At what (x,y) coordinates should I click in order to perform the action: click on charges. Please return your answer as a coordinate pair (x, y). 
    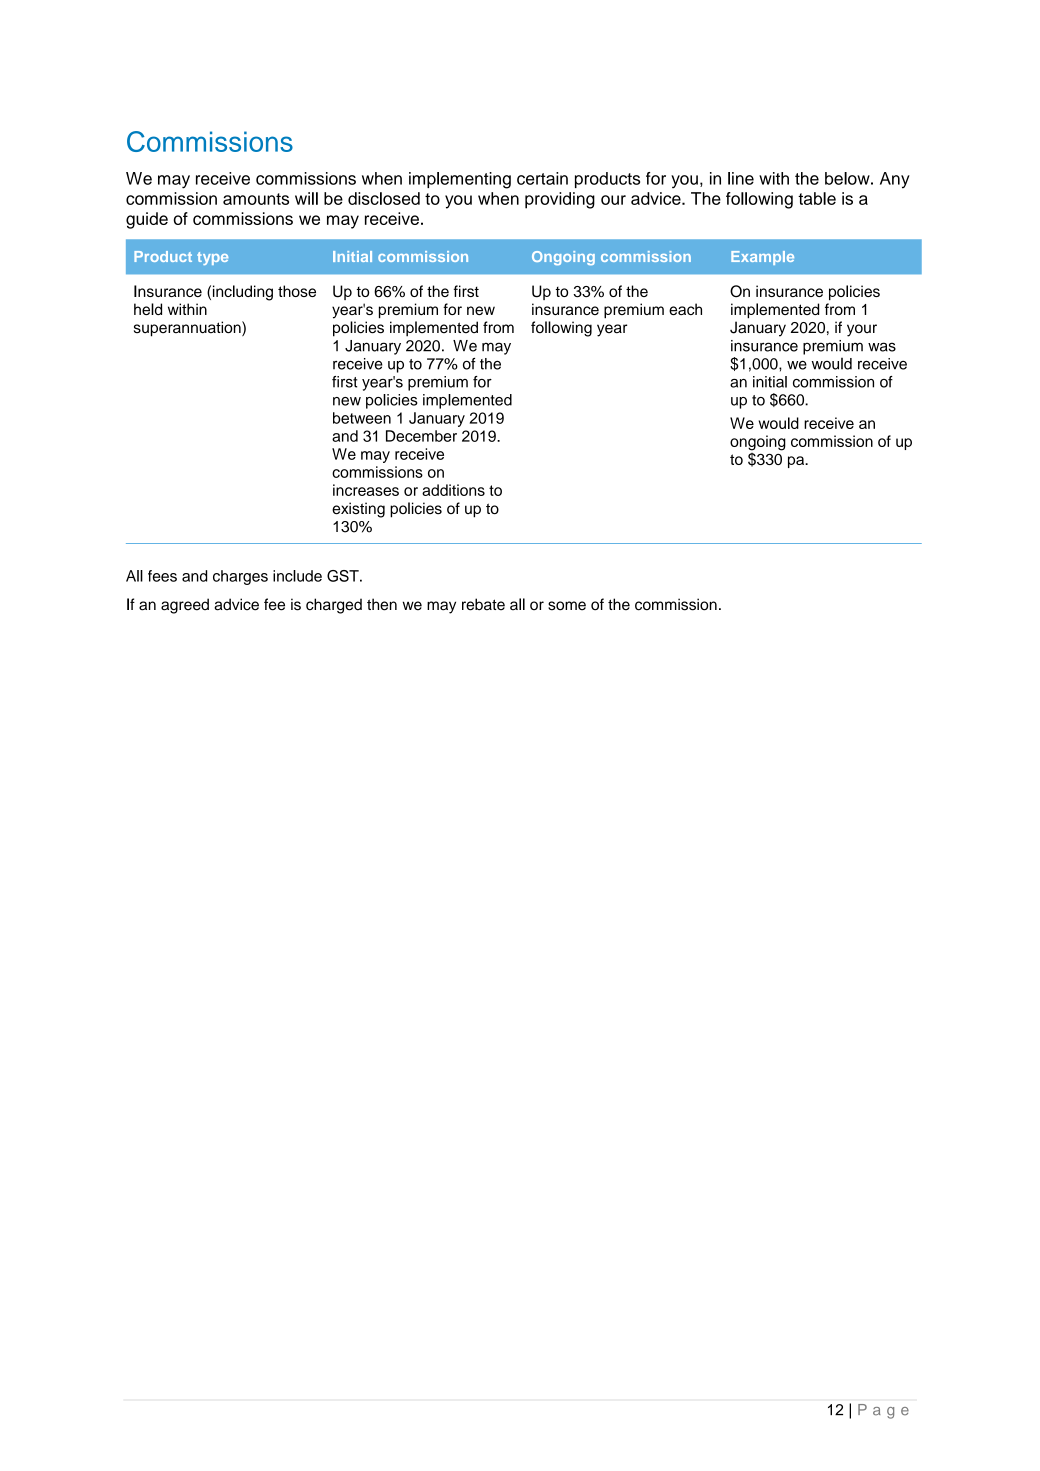
    Looking at the image, I should click on (240, 577).
